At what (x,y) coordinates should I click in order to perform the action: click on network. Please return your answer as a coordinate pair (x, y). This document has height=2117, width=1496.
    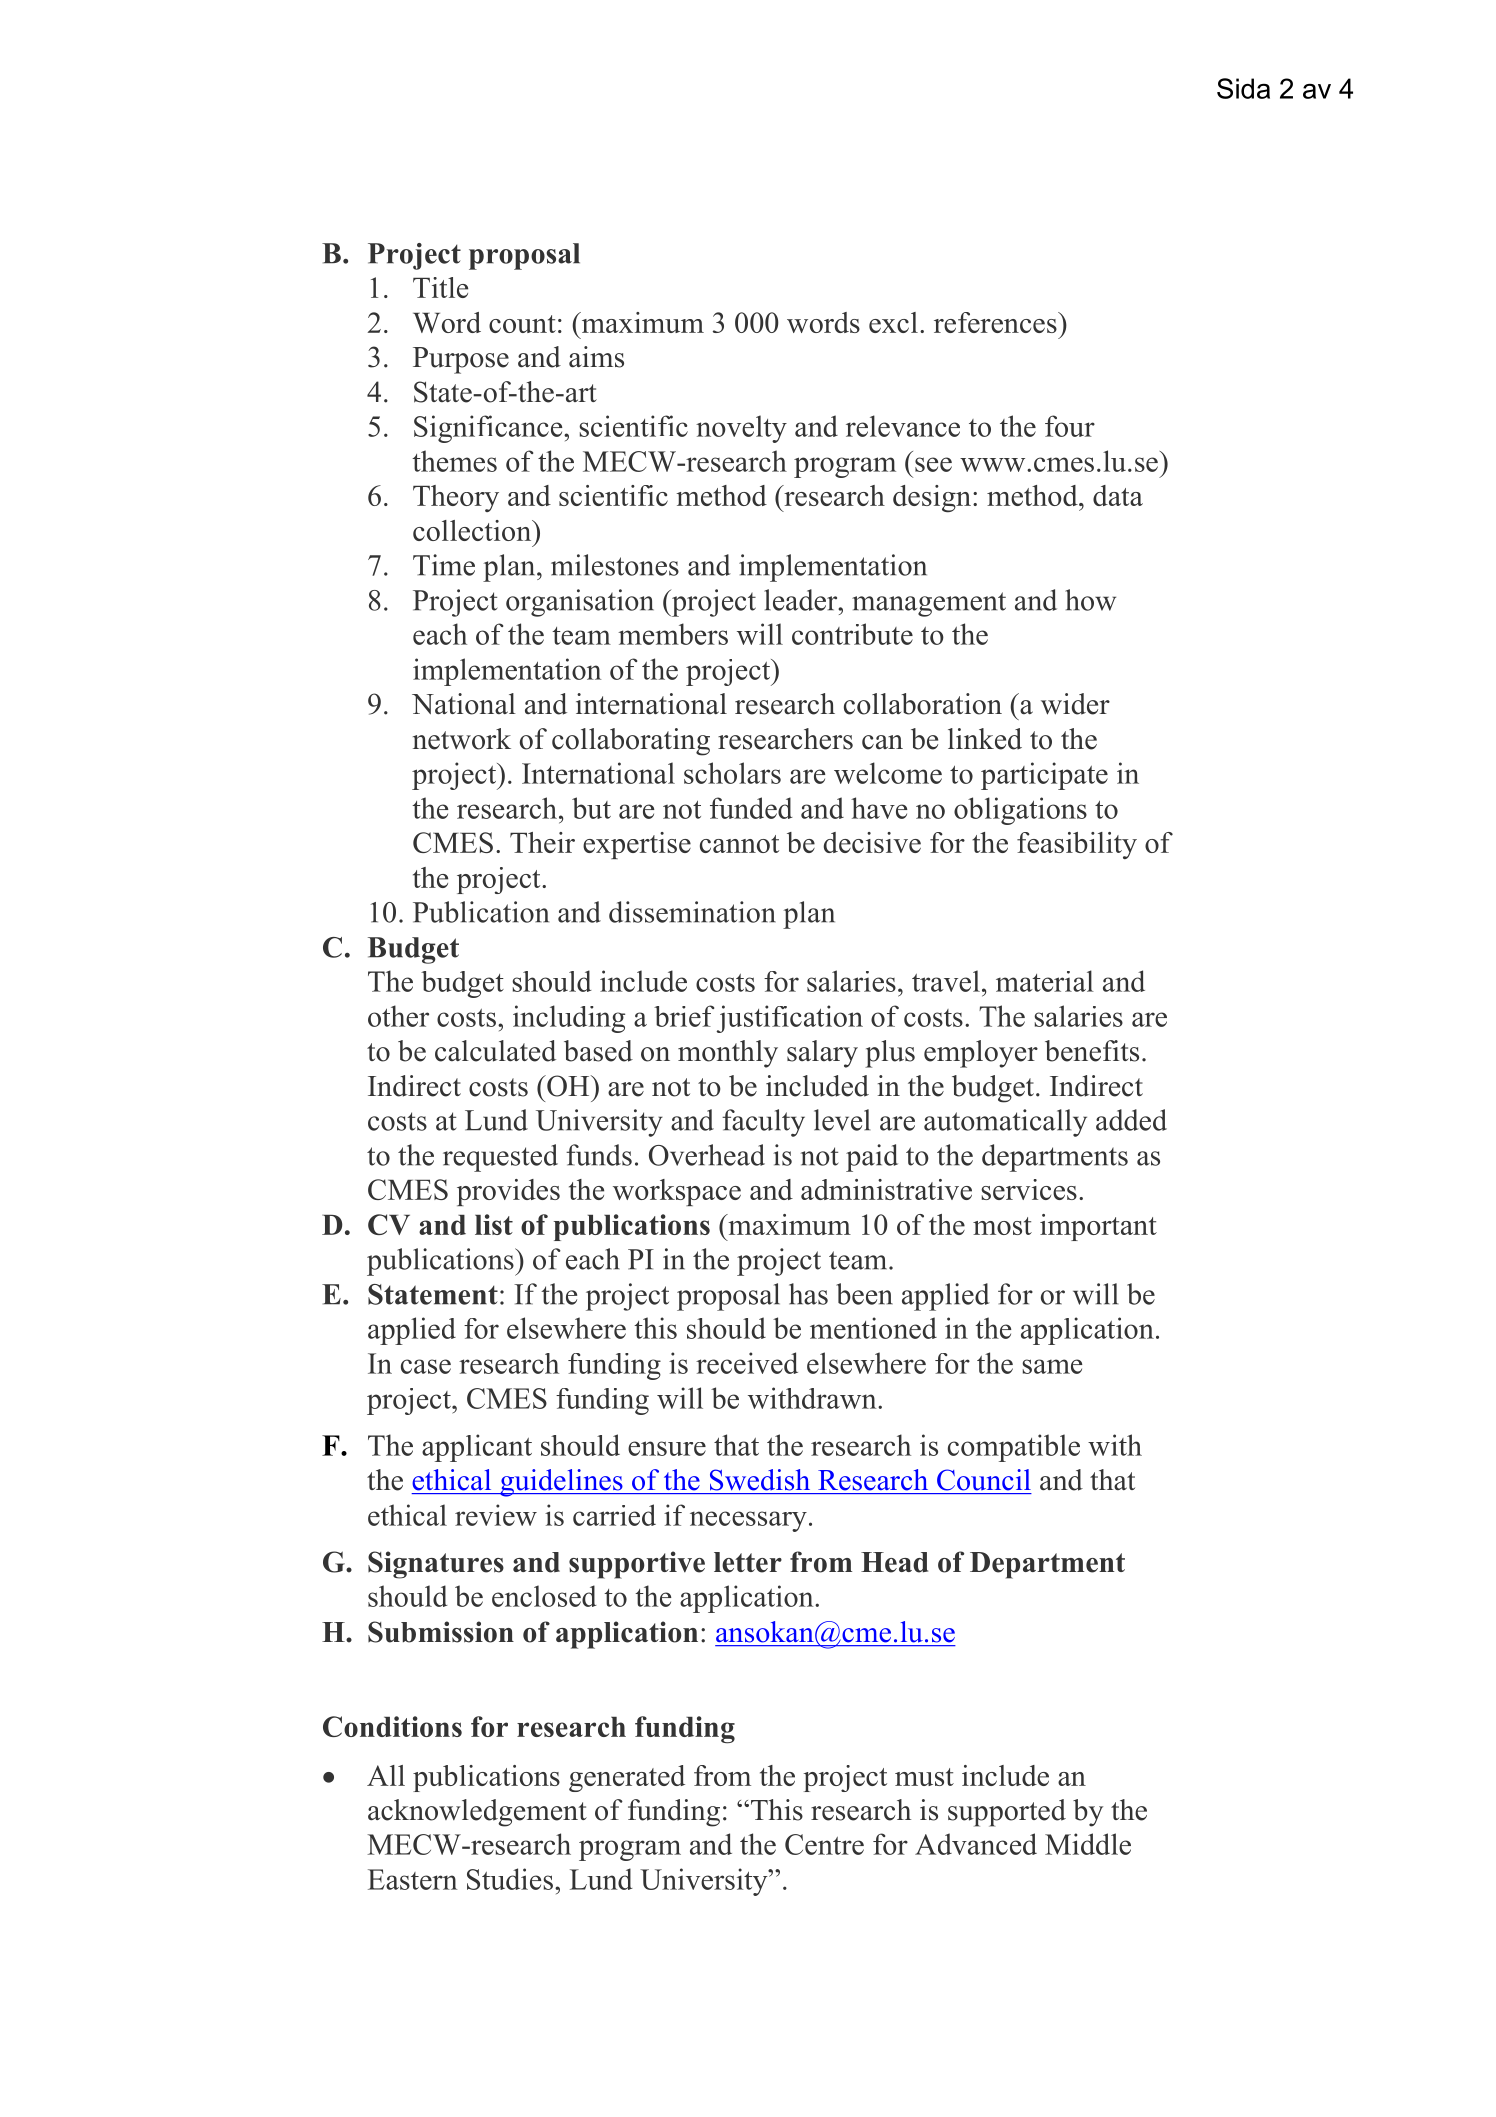
    Looking at the image, I should click on (462, 739).
